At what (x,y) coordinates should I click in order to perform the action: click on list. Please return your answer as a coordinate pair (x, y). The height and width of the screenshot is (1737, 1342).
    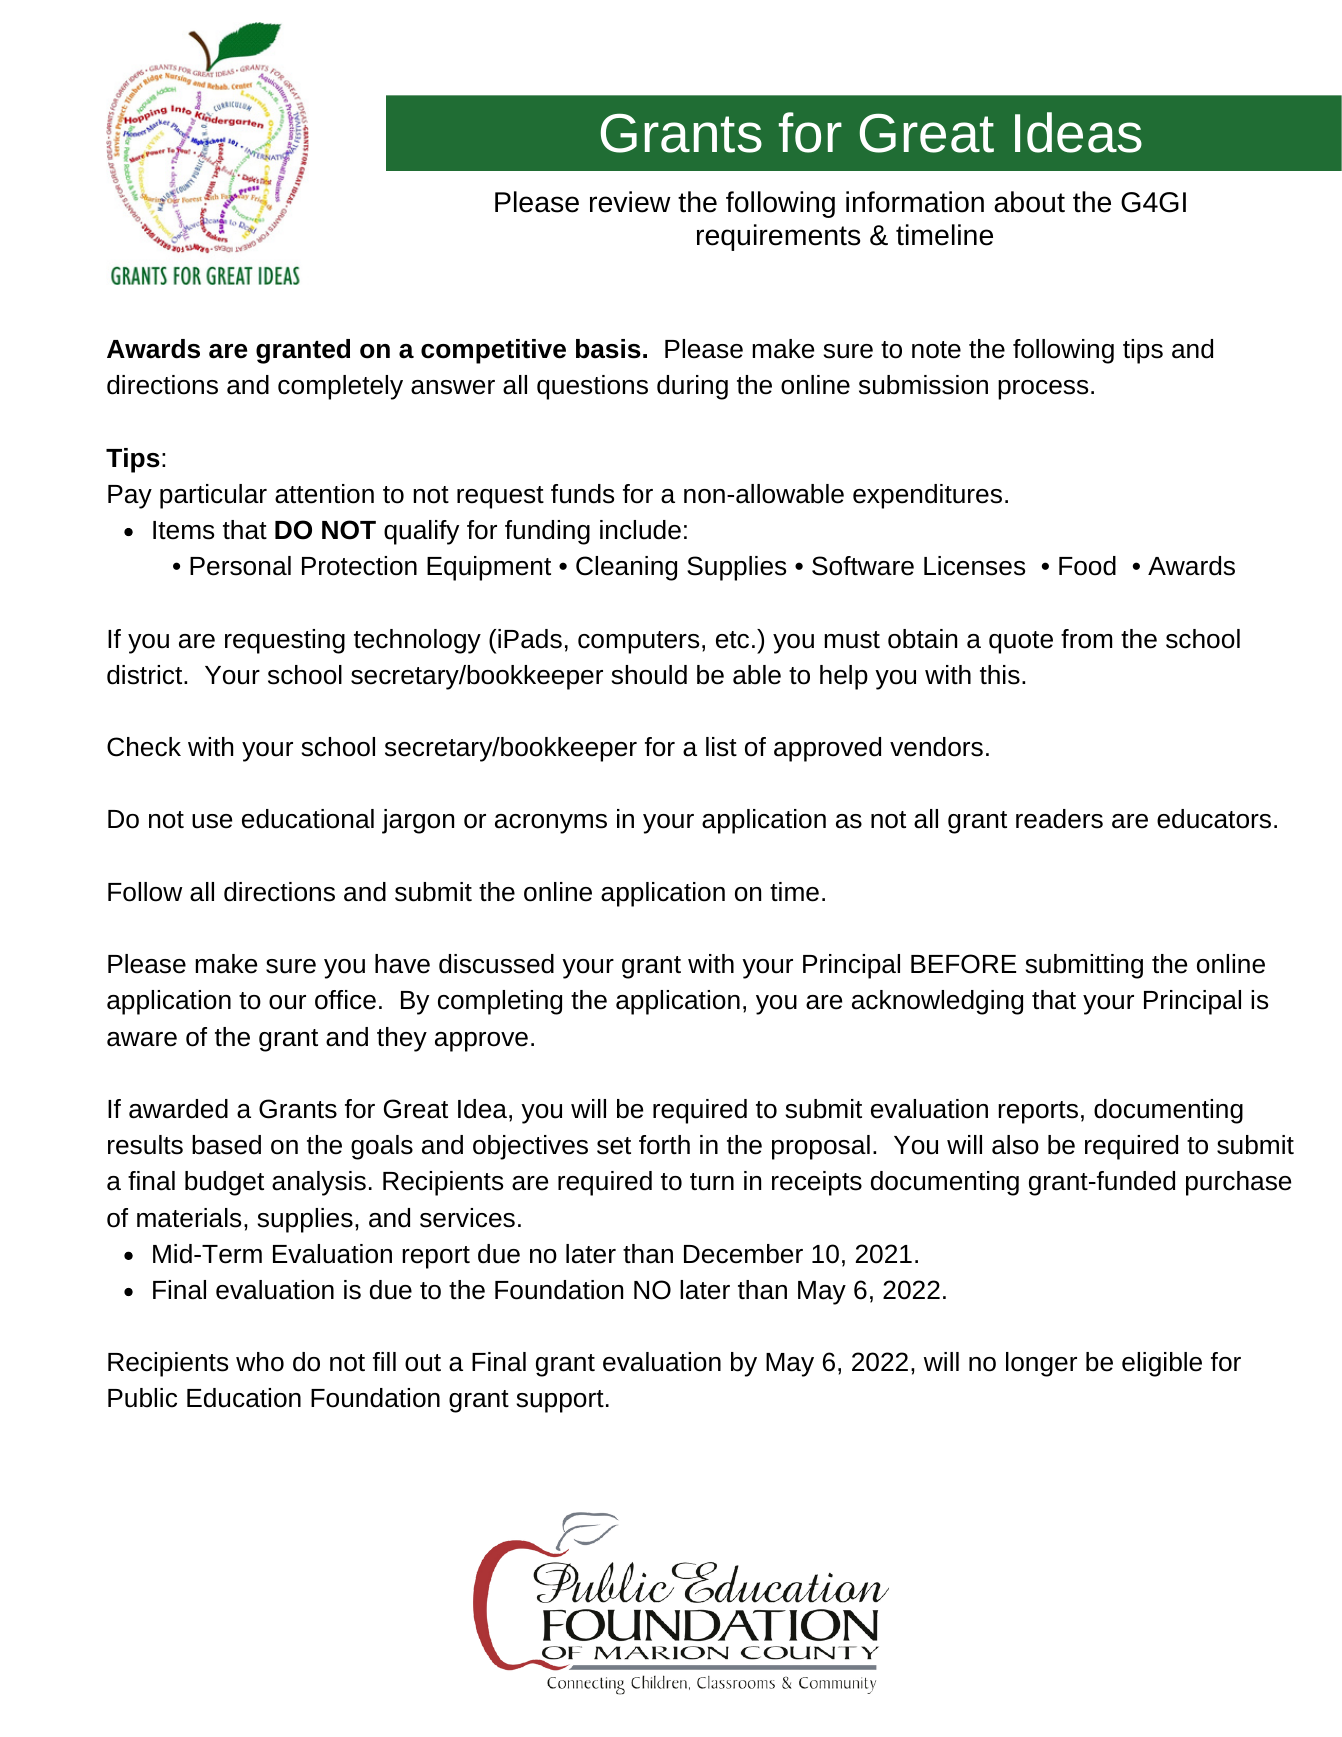
    Looking at the image, I should click on (721, 747).
